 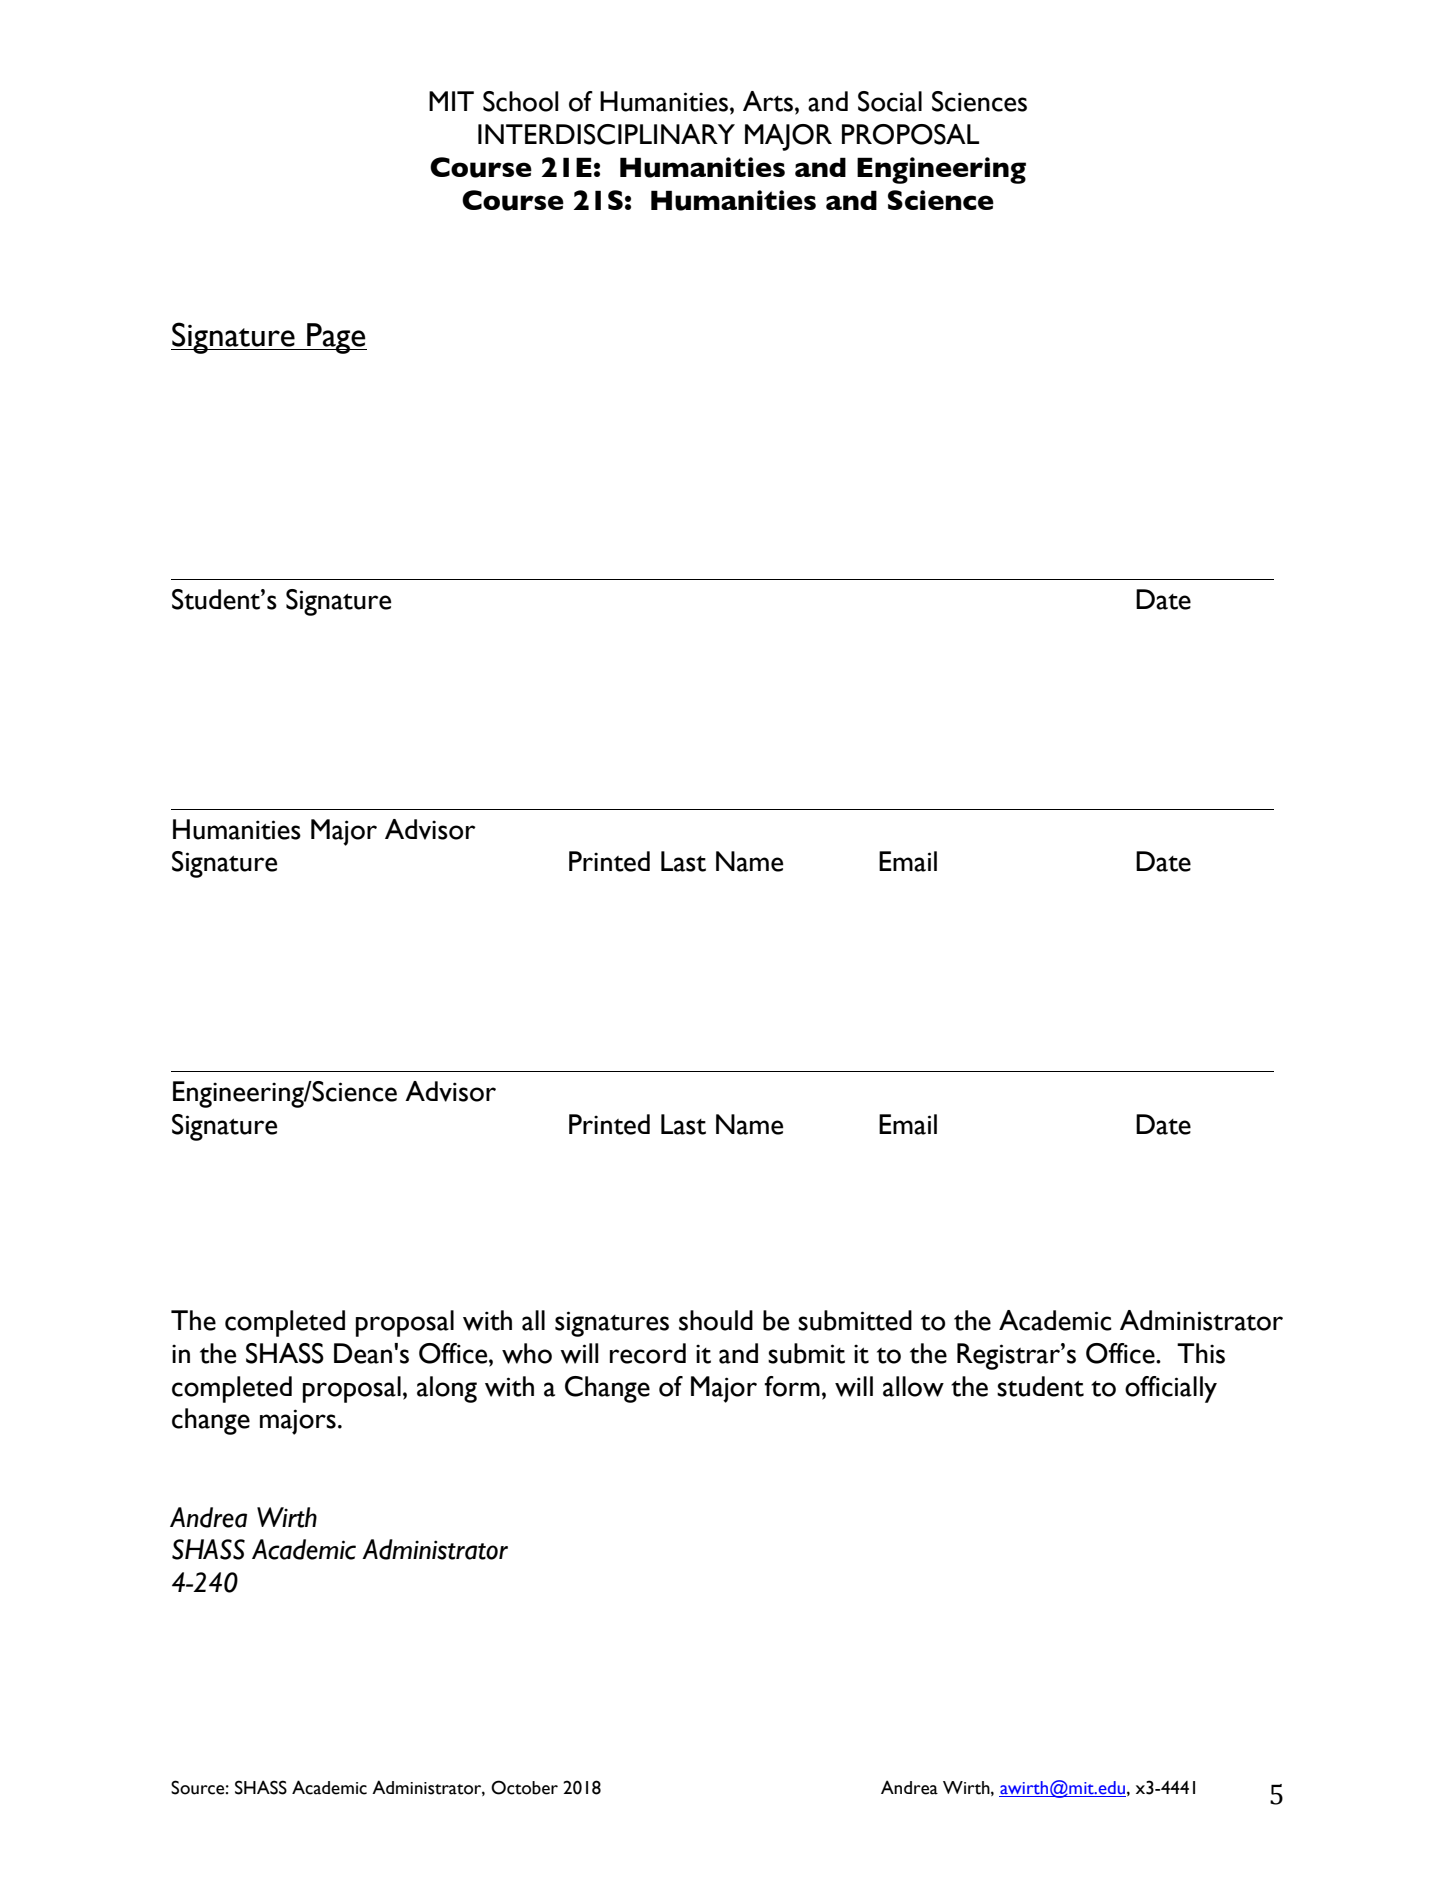 What do you see at coordinates (527, 1353) in the image?
I see `who` at bounding box center [527, 1353].
